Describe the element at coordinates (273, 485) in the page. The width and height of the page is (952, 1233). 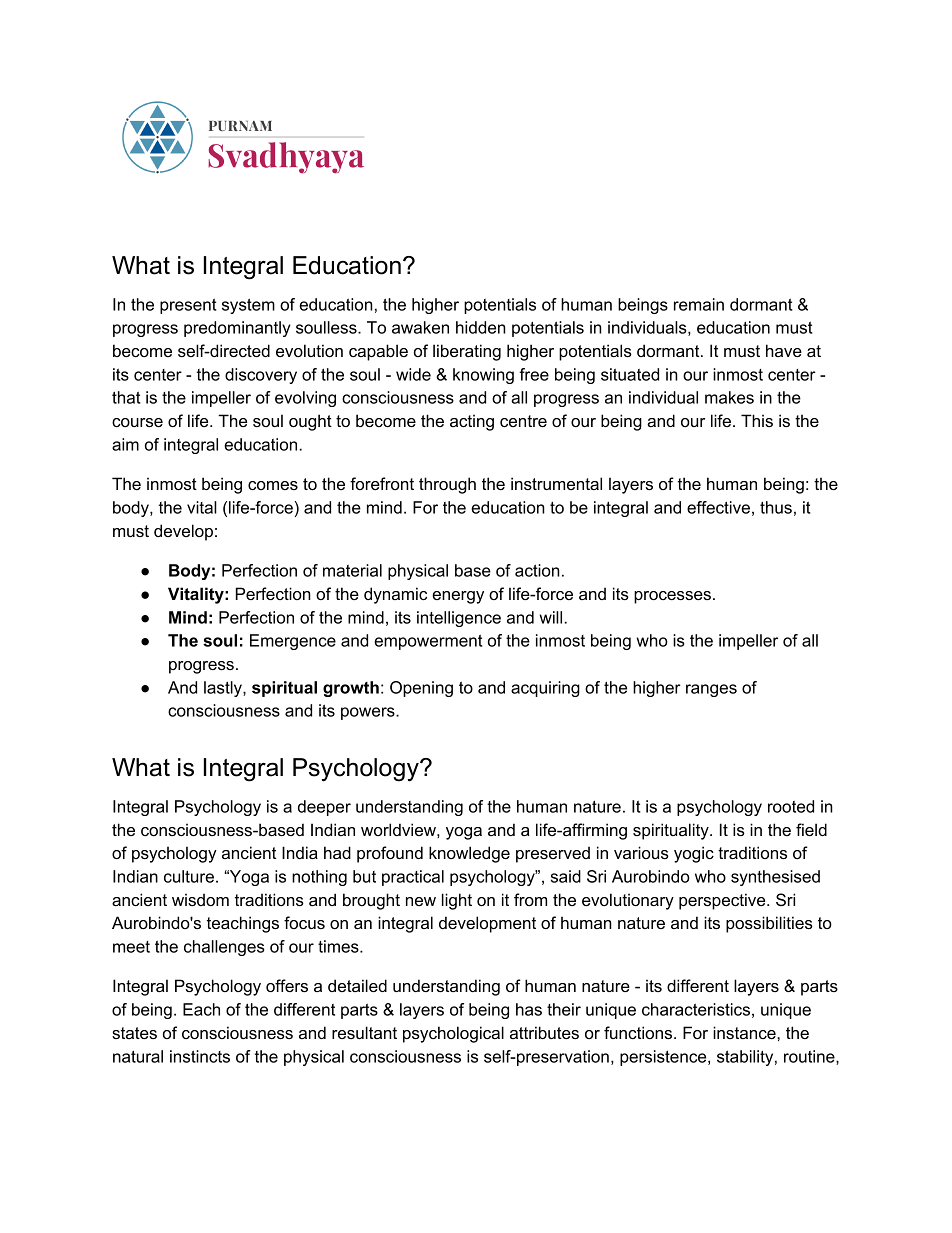
I see `comes` at that location.
